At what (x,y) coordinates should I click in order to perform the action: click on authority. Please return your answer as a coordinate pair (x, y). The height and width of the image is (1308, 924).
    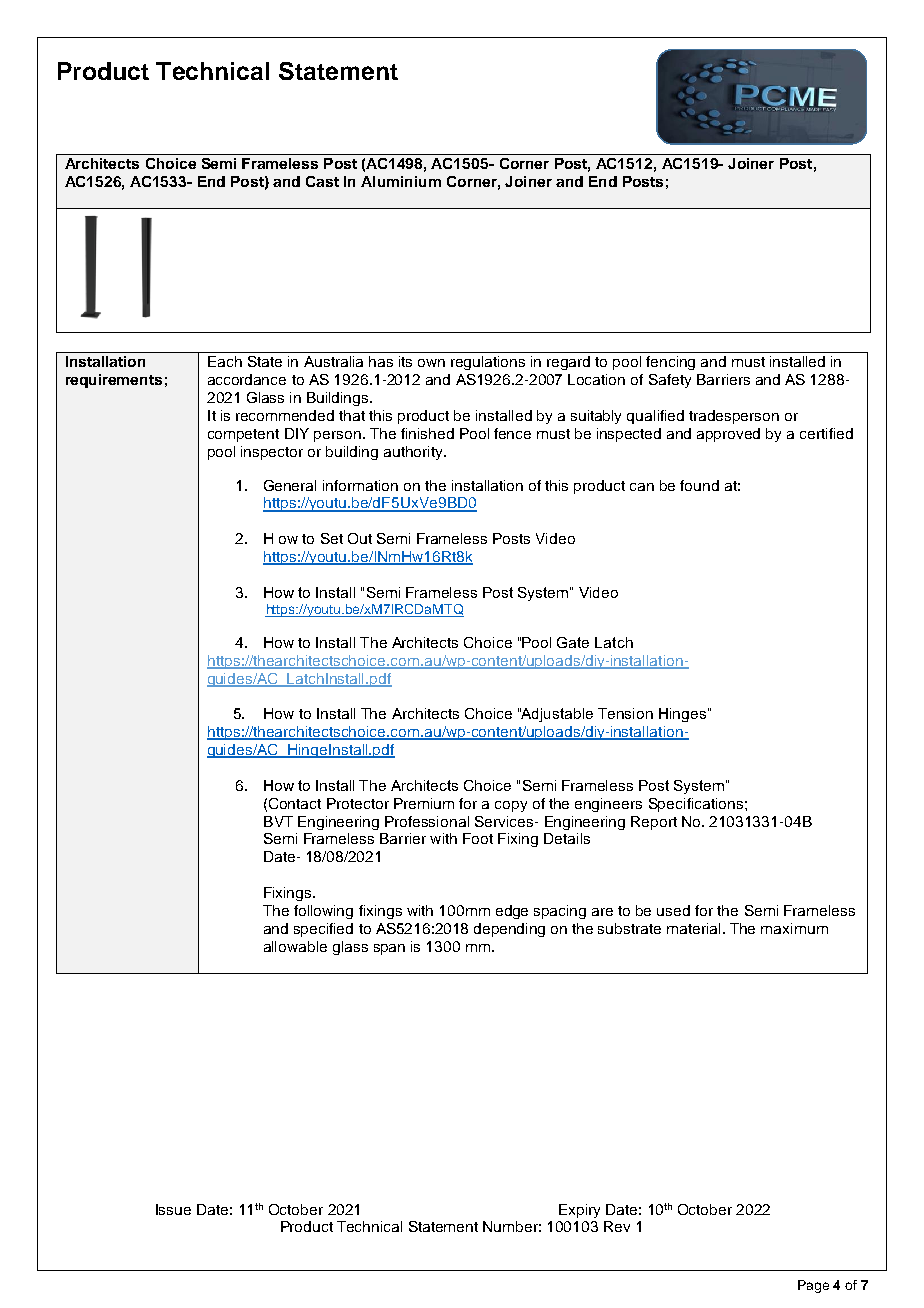
    Looking at the image, I should click on (415, 453).
